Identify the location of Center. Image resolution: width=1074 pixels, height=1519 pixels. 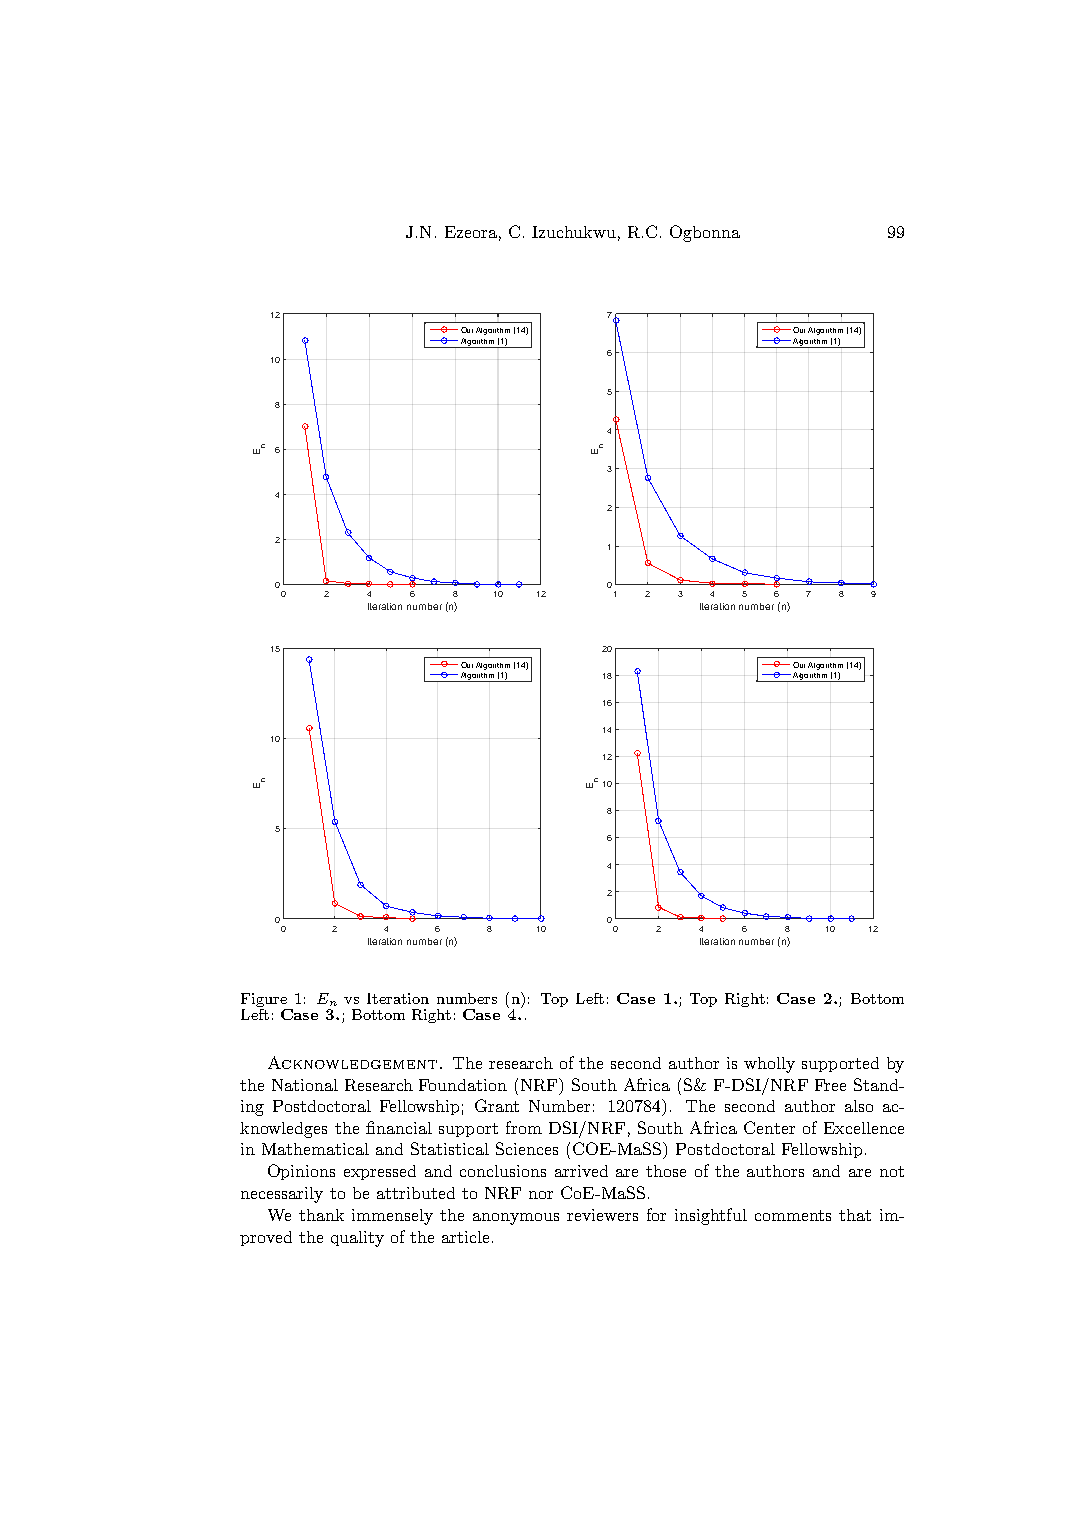
(769, 1127).
